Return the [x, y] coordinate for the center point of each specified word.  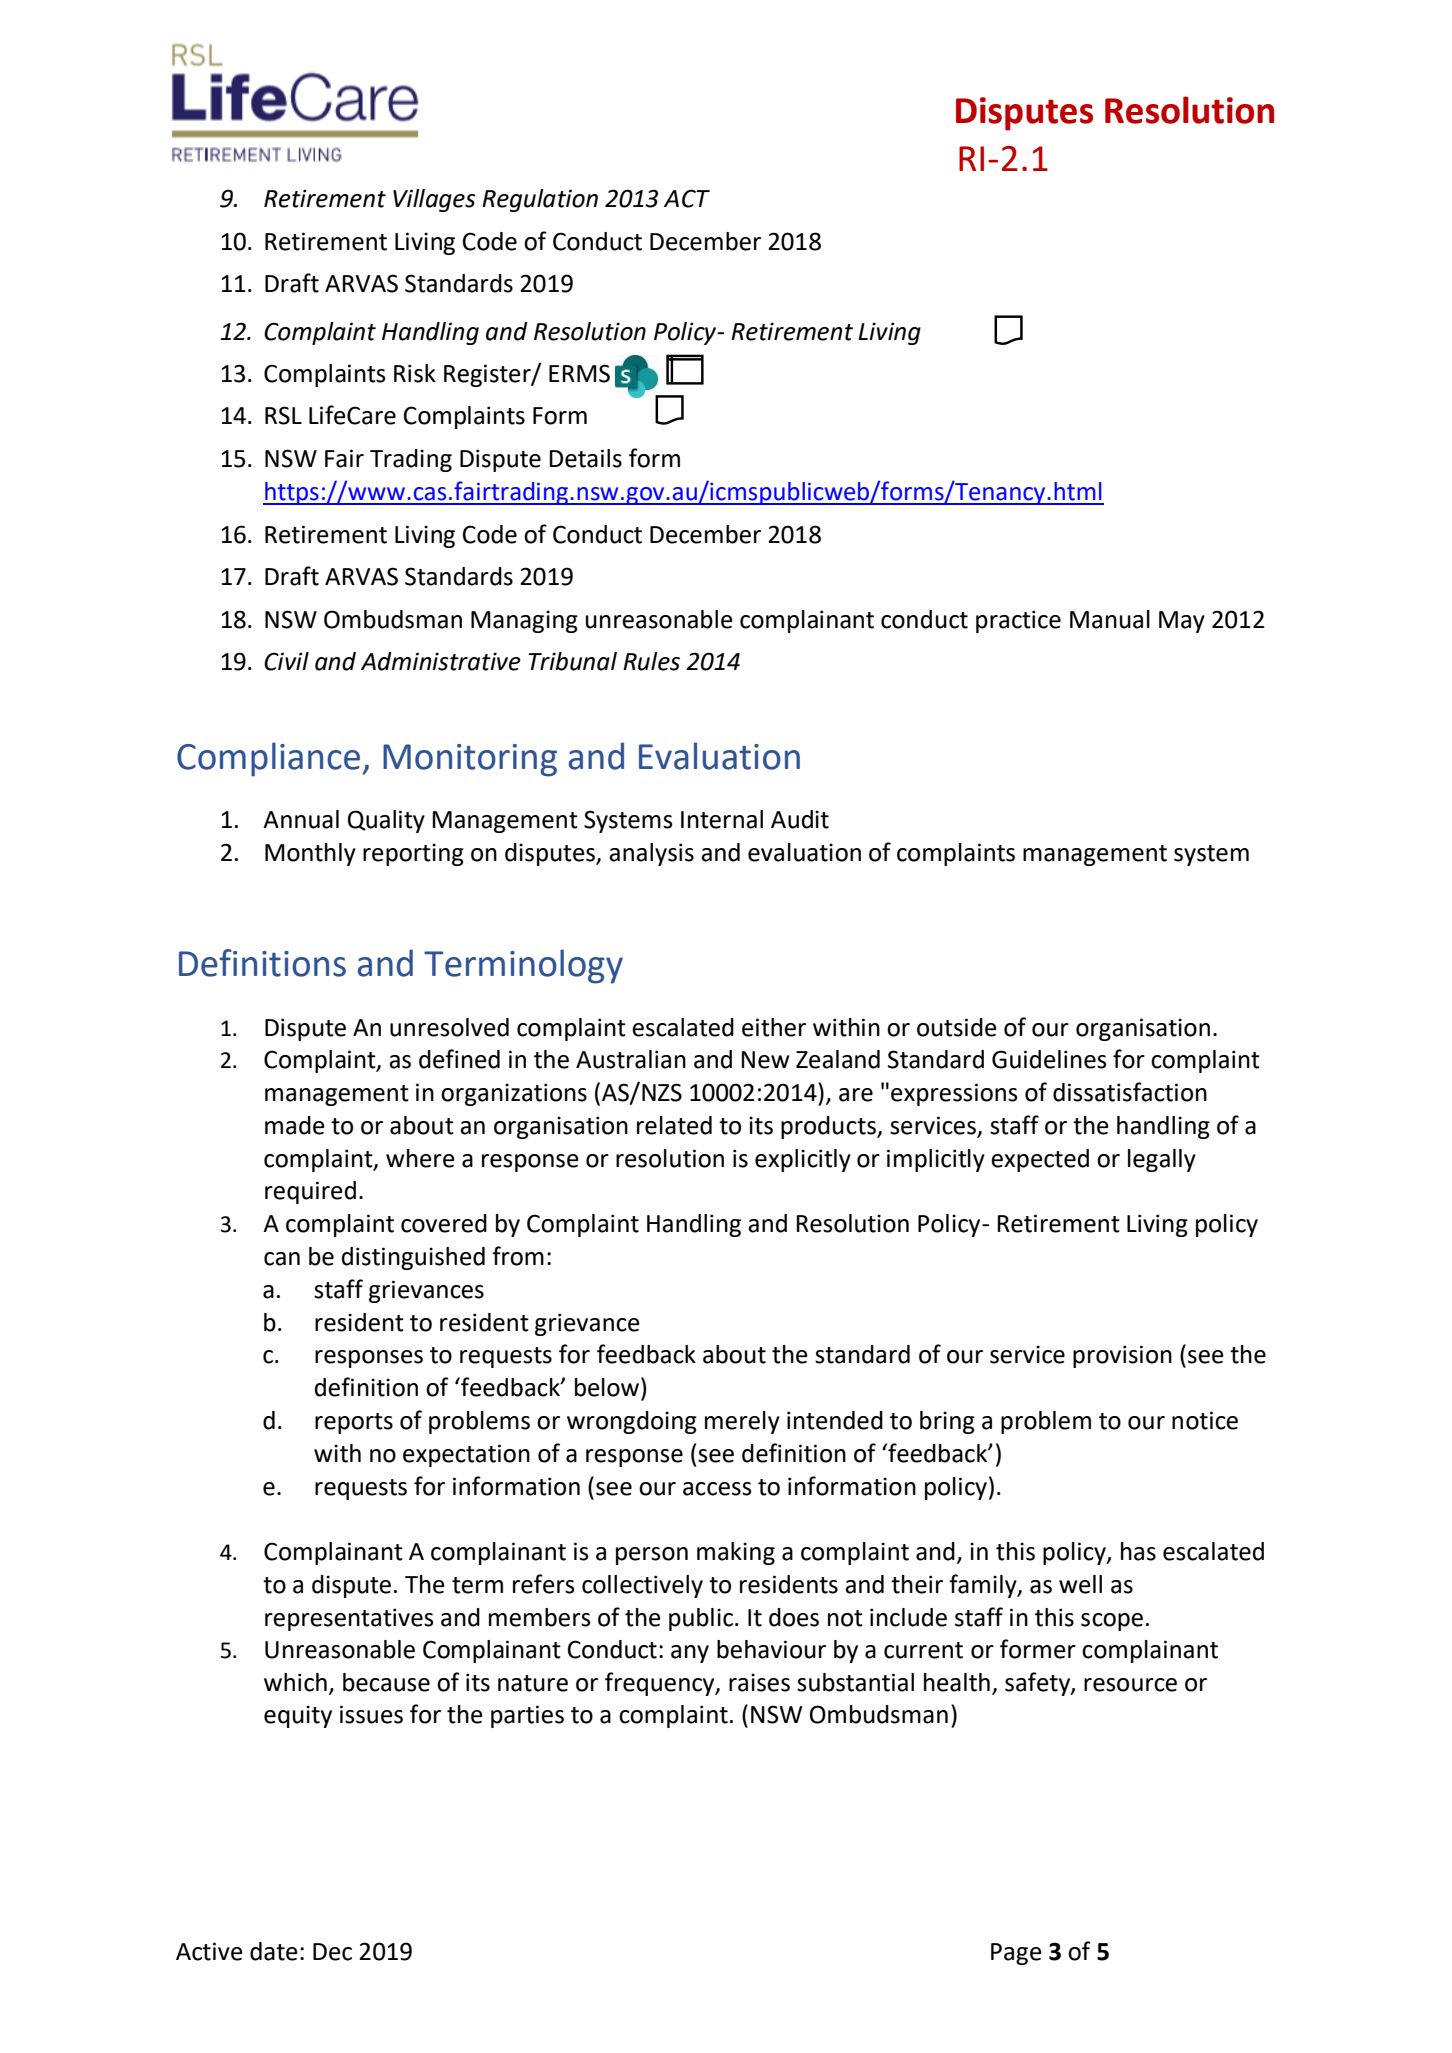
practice [1018, 621]
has [1138, 1551]
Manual [1110, 619]
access [717, 1489]
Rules [651, 661]
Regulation [540, 200]
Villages [434, 200]
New [765, 1060]
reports [354, 1423]
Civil [286, 661]
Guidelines [1049, 1059]
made [295, 1125]
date [274, 1951]
